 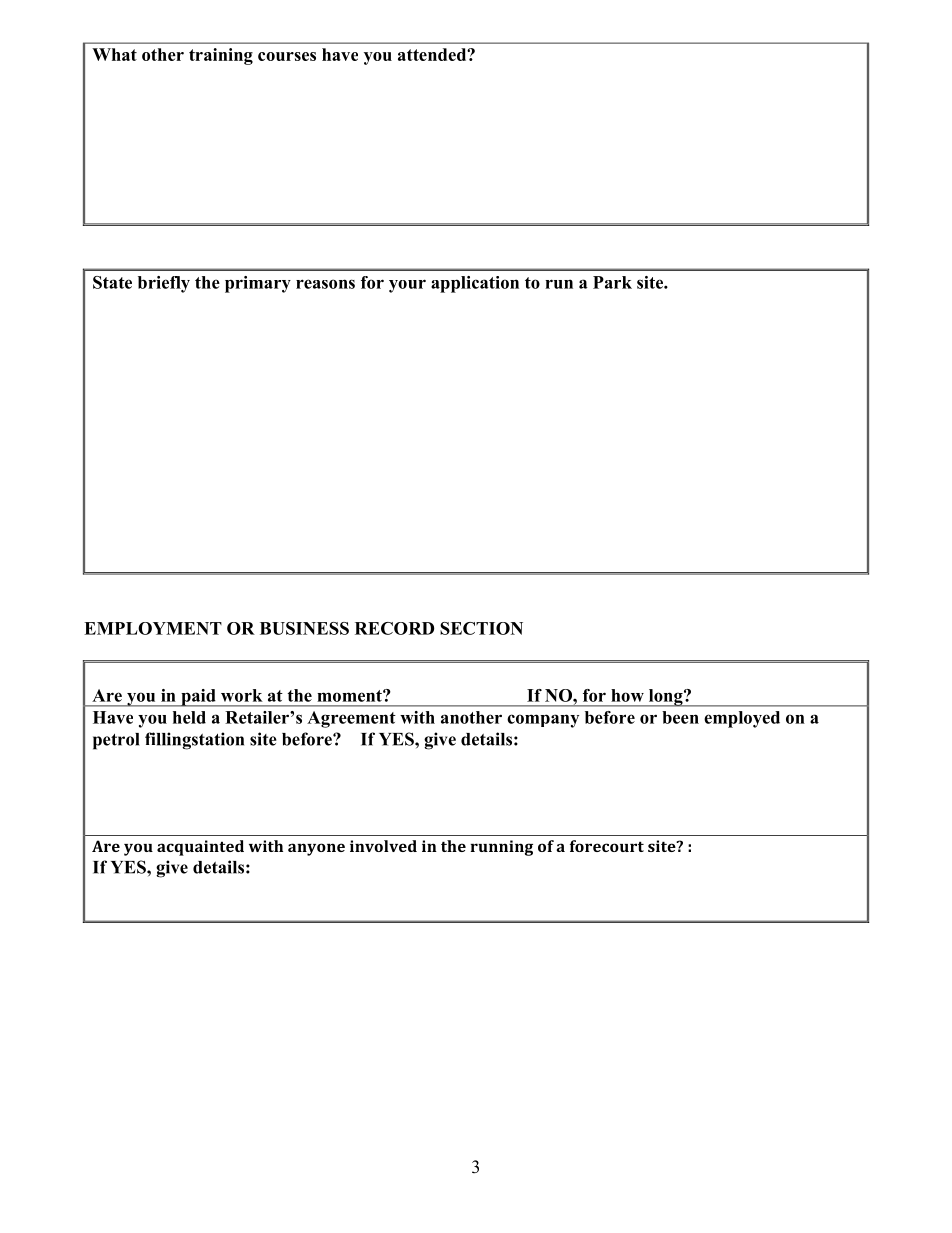 What do you see at coordinates (287, 56) in the screenshot?
I see `courses` at bounding box center [287, 56].
